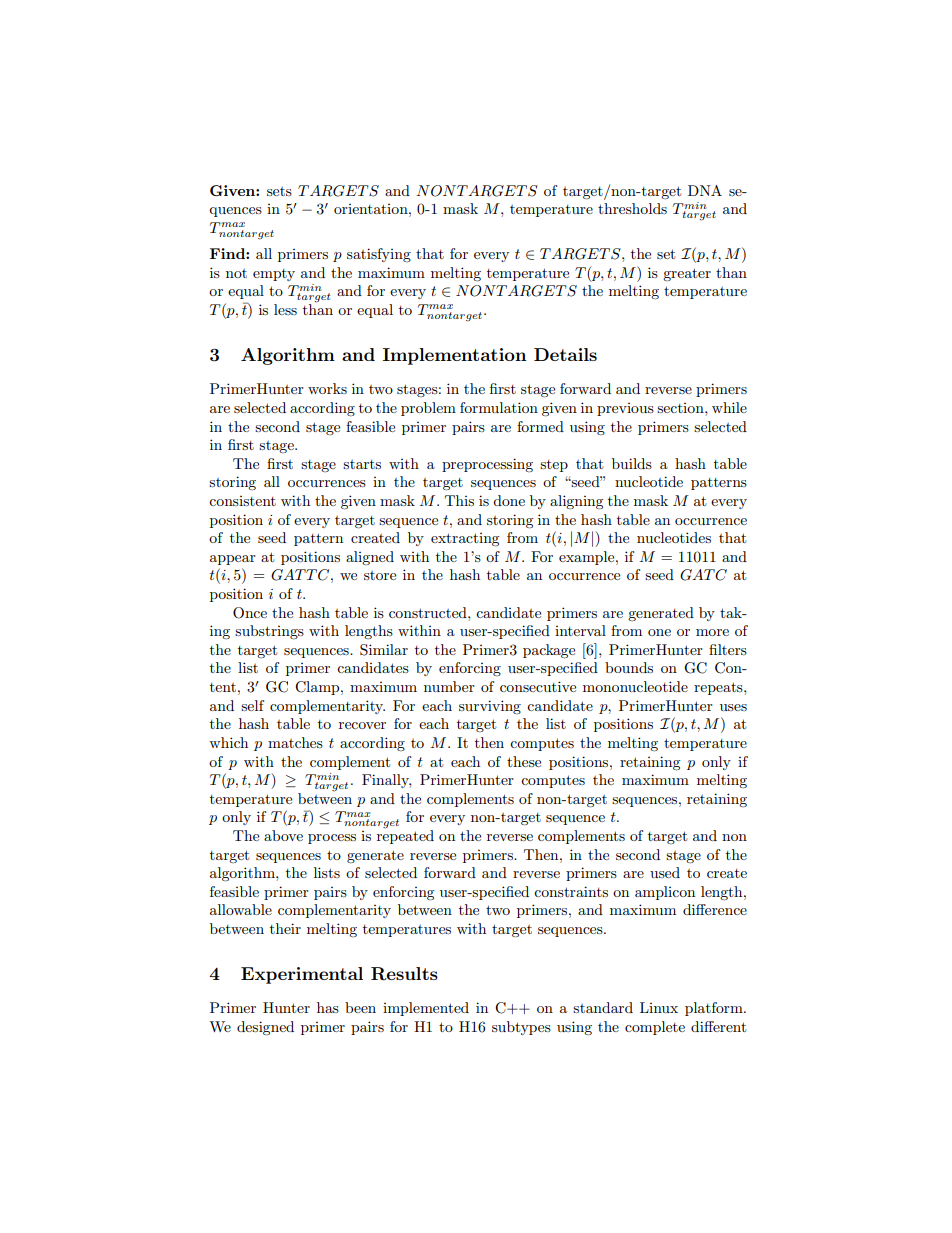 This image has width=952, height=1233. I want to click on Experimental, so click(302, 975).
